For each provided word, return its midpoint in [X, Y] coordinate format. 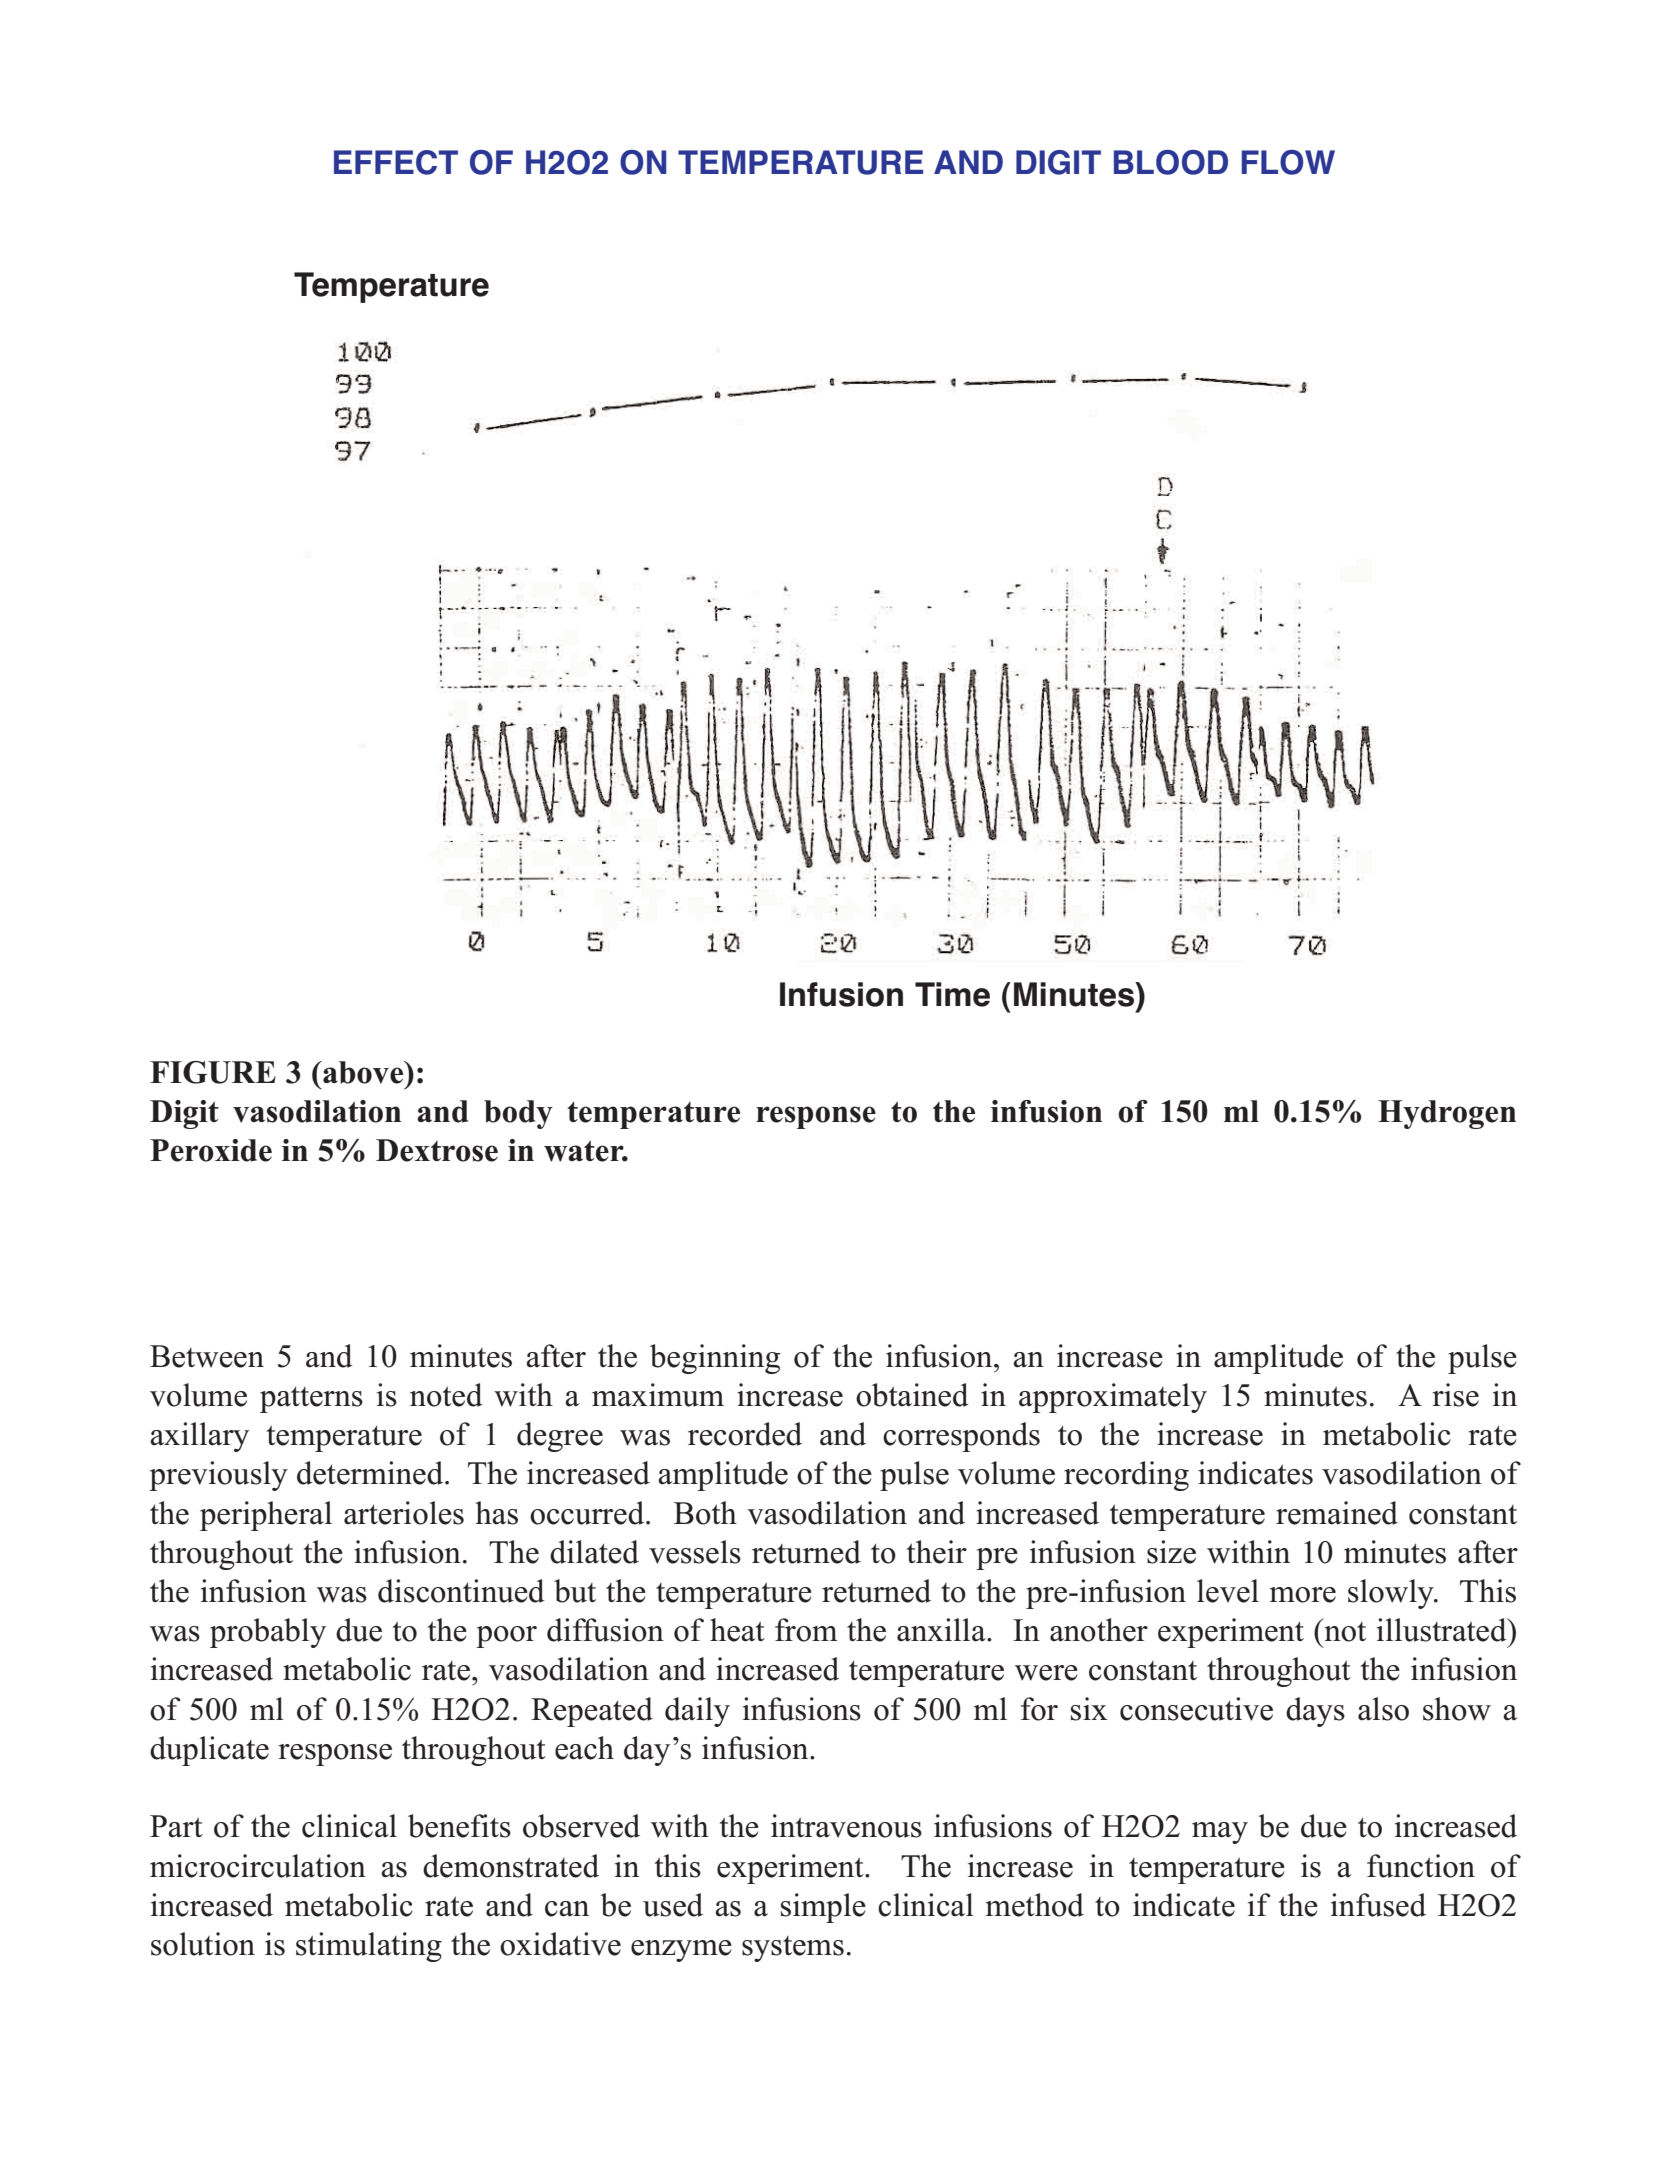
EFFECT [396, 162]
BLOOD [1171, 162]
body [518, 1114]
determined [371, 1473]
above [363, 1072]
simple [823, 1908]
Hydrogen [1447, 1114]
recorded [745, 1434]
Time [952, 994]
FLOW [1288, 162]
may [1220, 1833]
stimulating [369, 1947]
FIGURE [213, 1072]
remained [1337, 1513]
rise [1455, 1395]
